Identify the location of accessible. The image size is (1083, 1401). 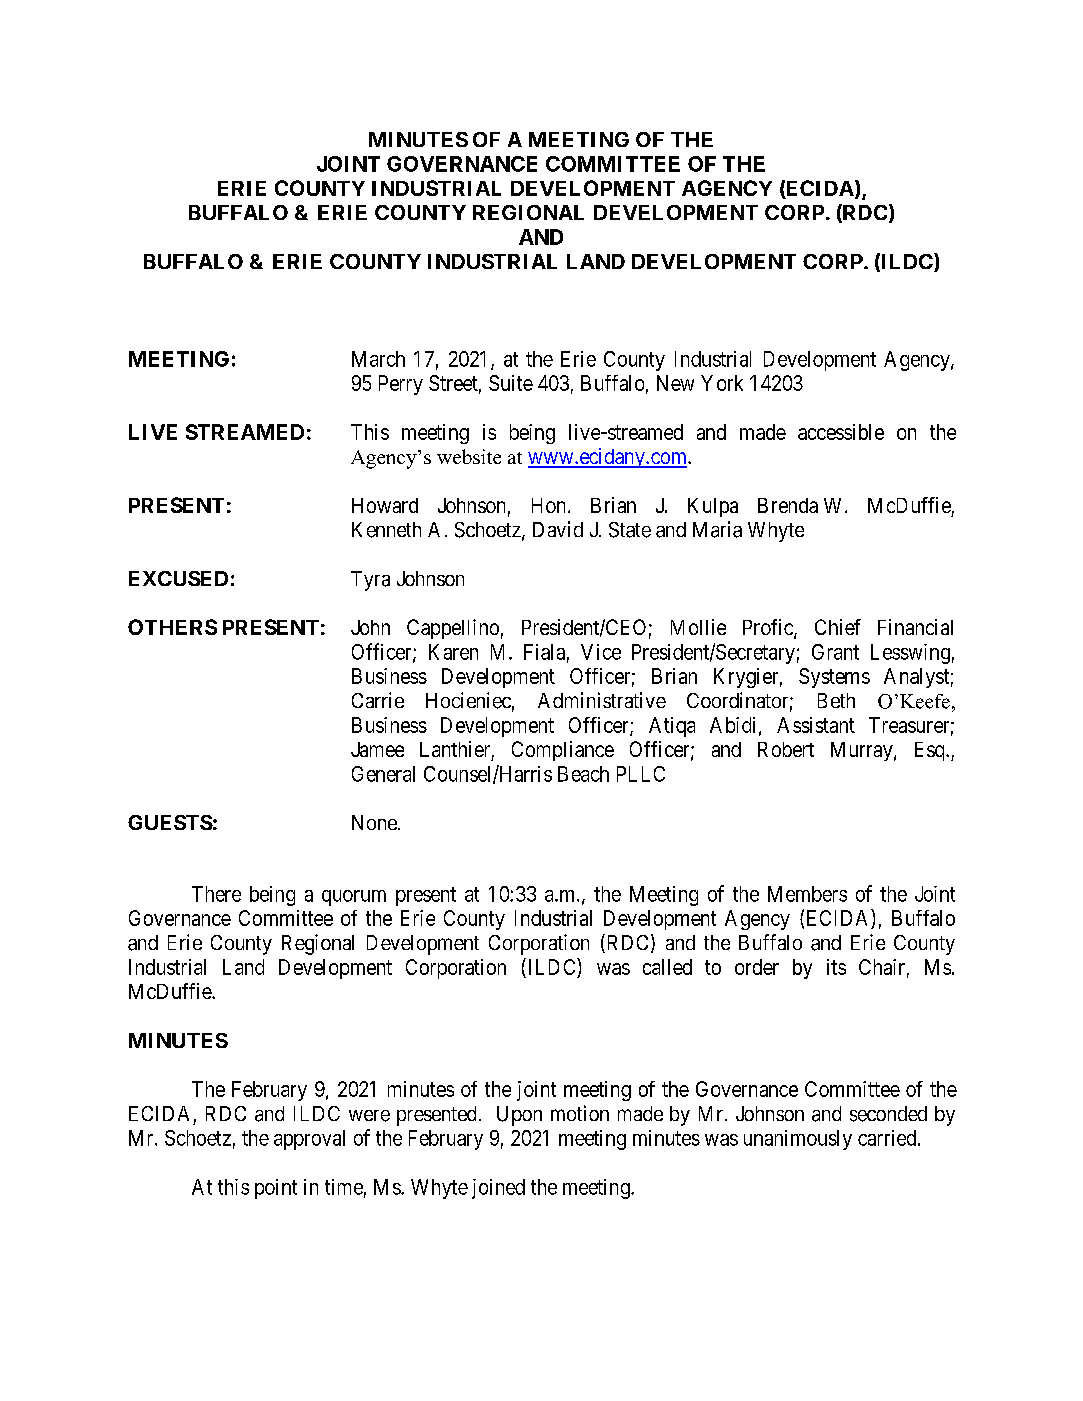
(841, 432).
